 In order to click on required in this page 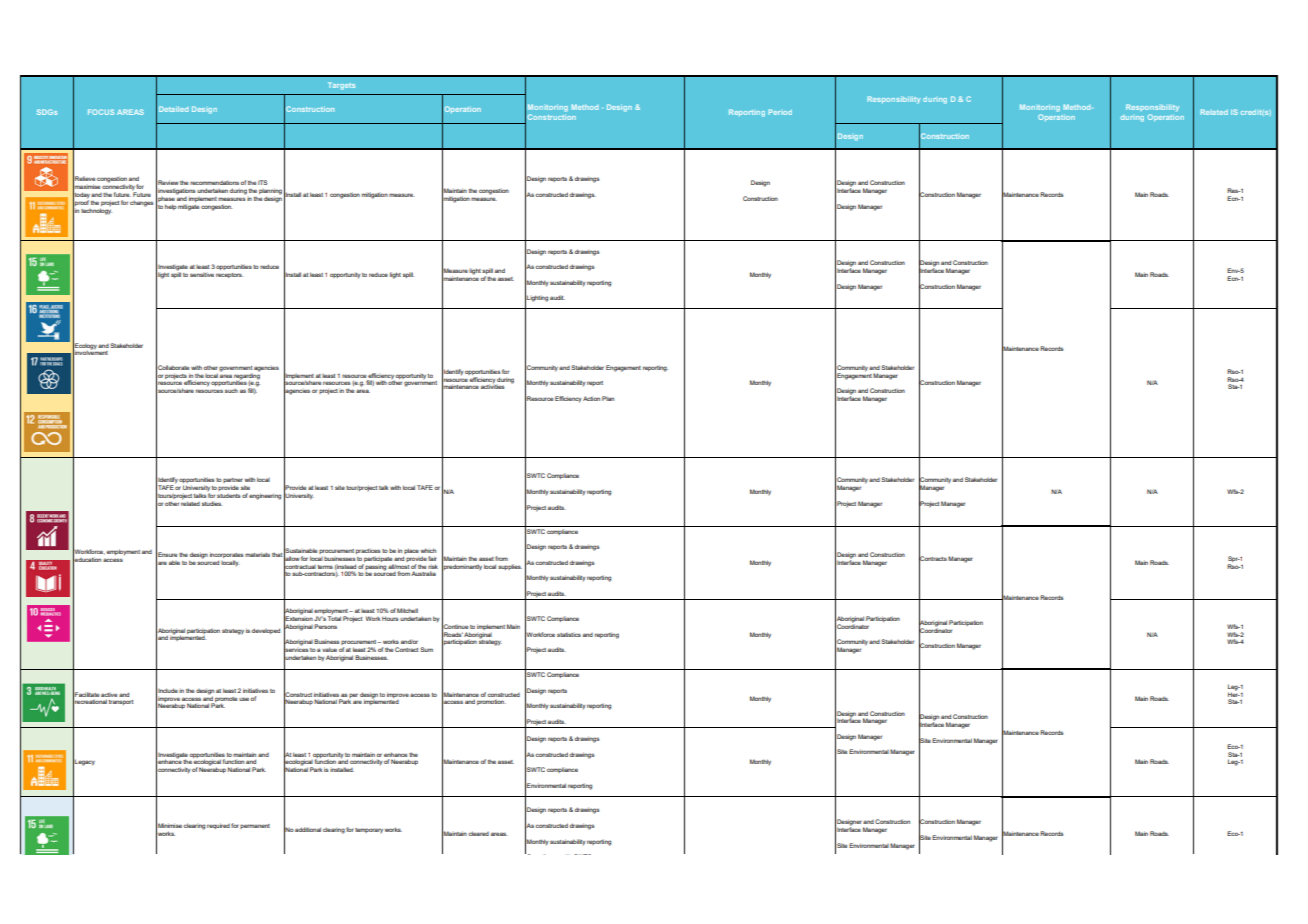, I will do `click(218, 826)`.
